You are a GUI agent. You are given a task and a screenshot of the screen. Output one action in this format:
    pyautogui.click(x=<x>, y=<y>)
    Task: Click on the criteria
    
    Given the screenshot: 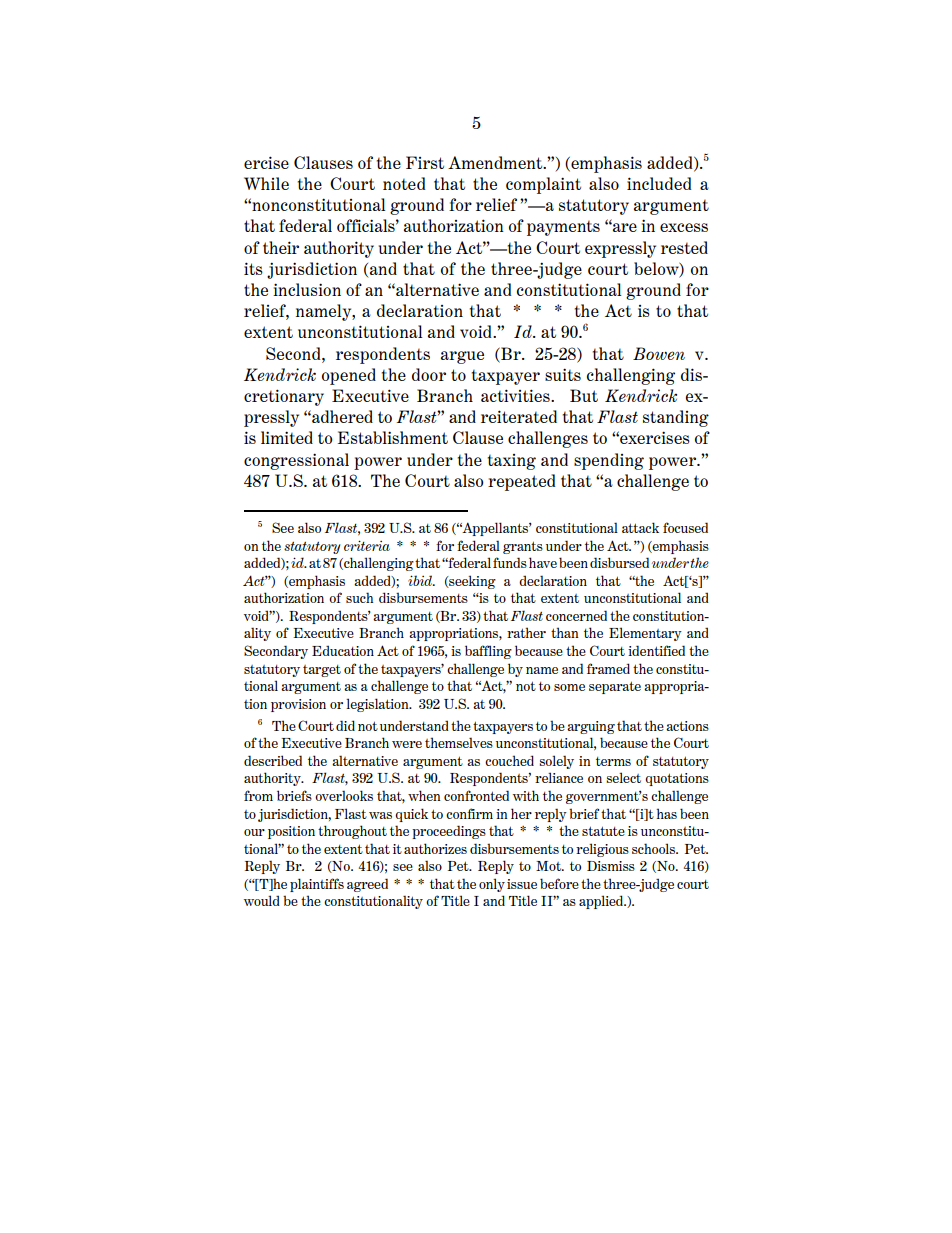 What is the action you would take?
    pyautogui.click(x=367, y=545)
